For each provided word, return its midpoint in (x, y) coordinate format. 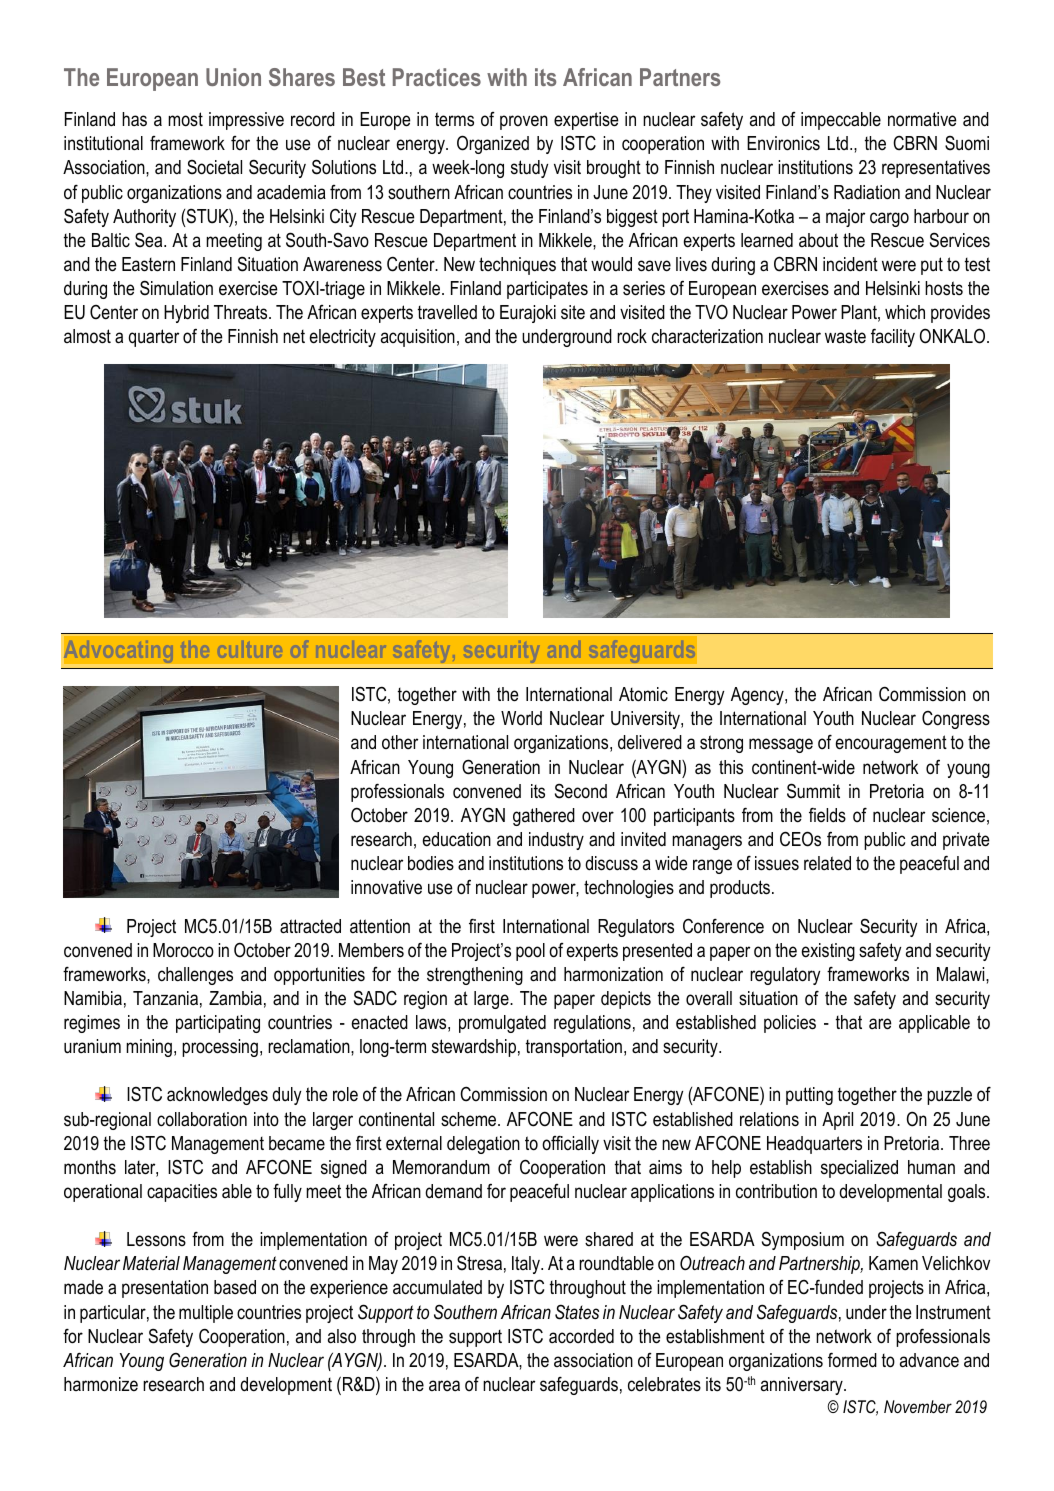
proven (524, 122)
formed (852, 1360)
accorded (581, 1336)
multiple (206, 1314)
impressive (246, 121)
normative (922, 119)
